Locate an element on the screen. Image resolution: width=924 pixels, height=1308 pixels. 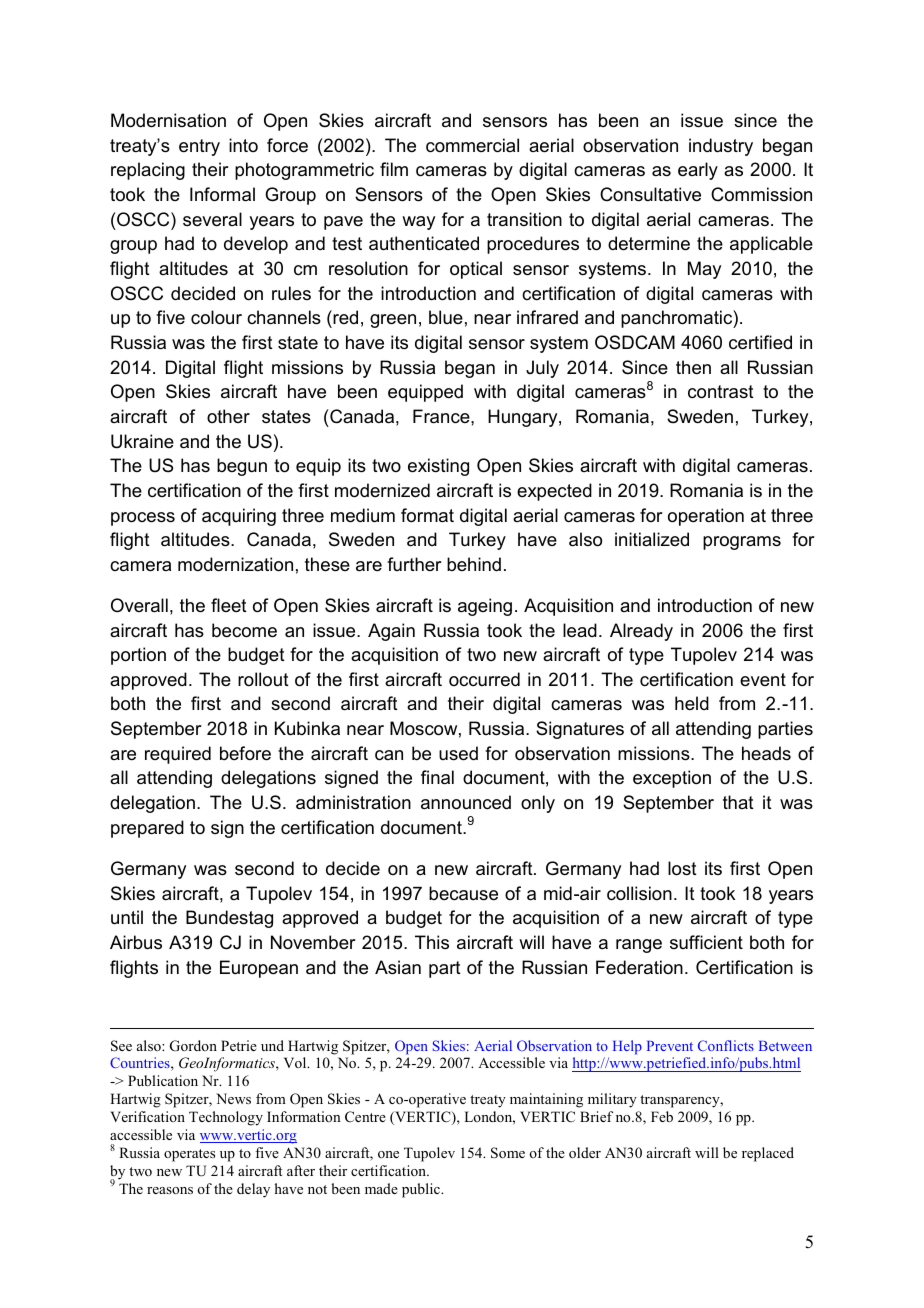
industry is located at coordinates (721, 147).
